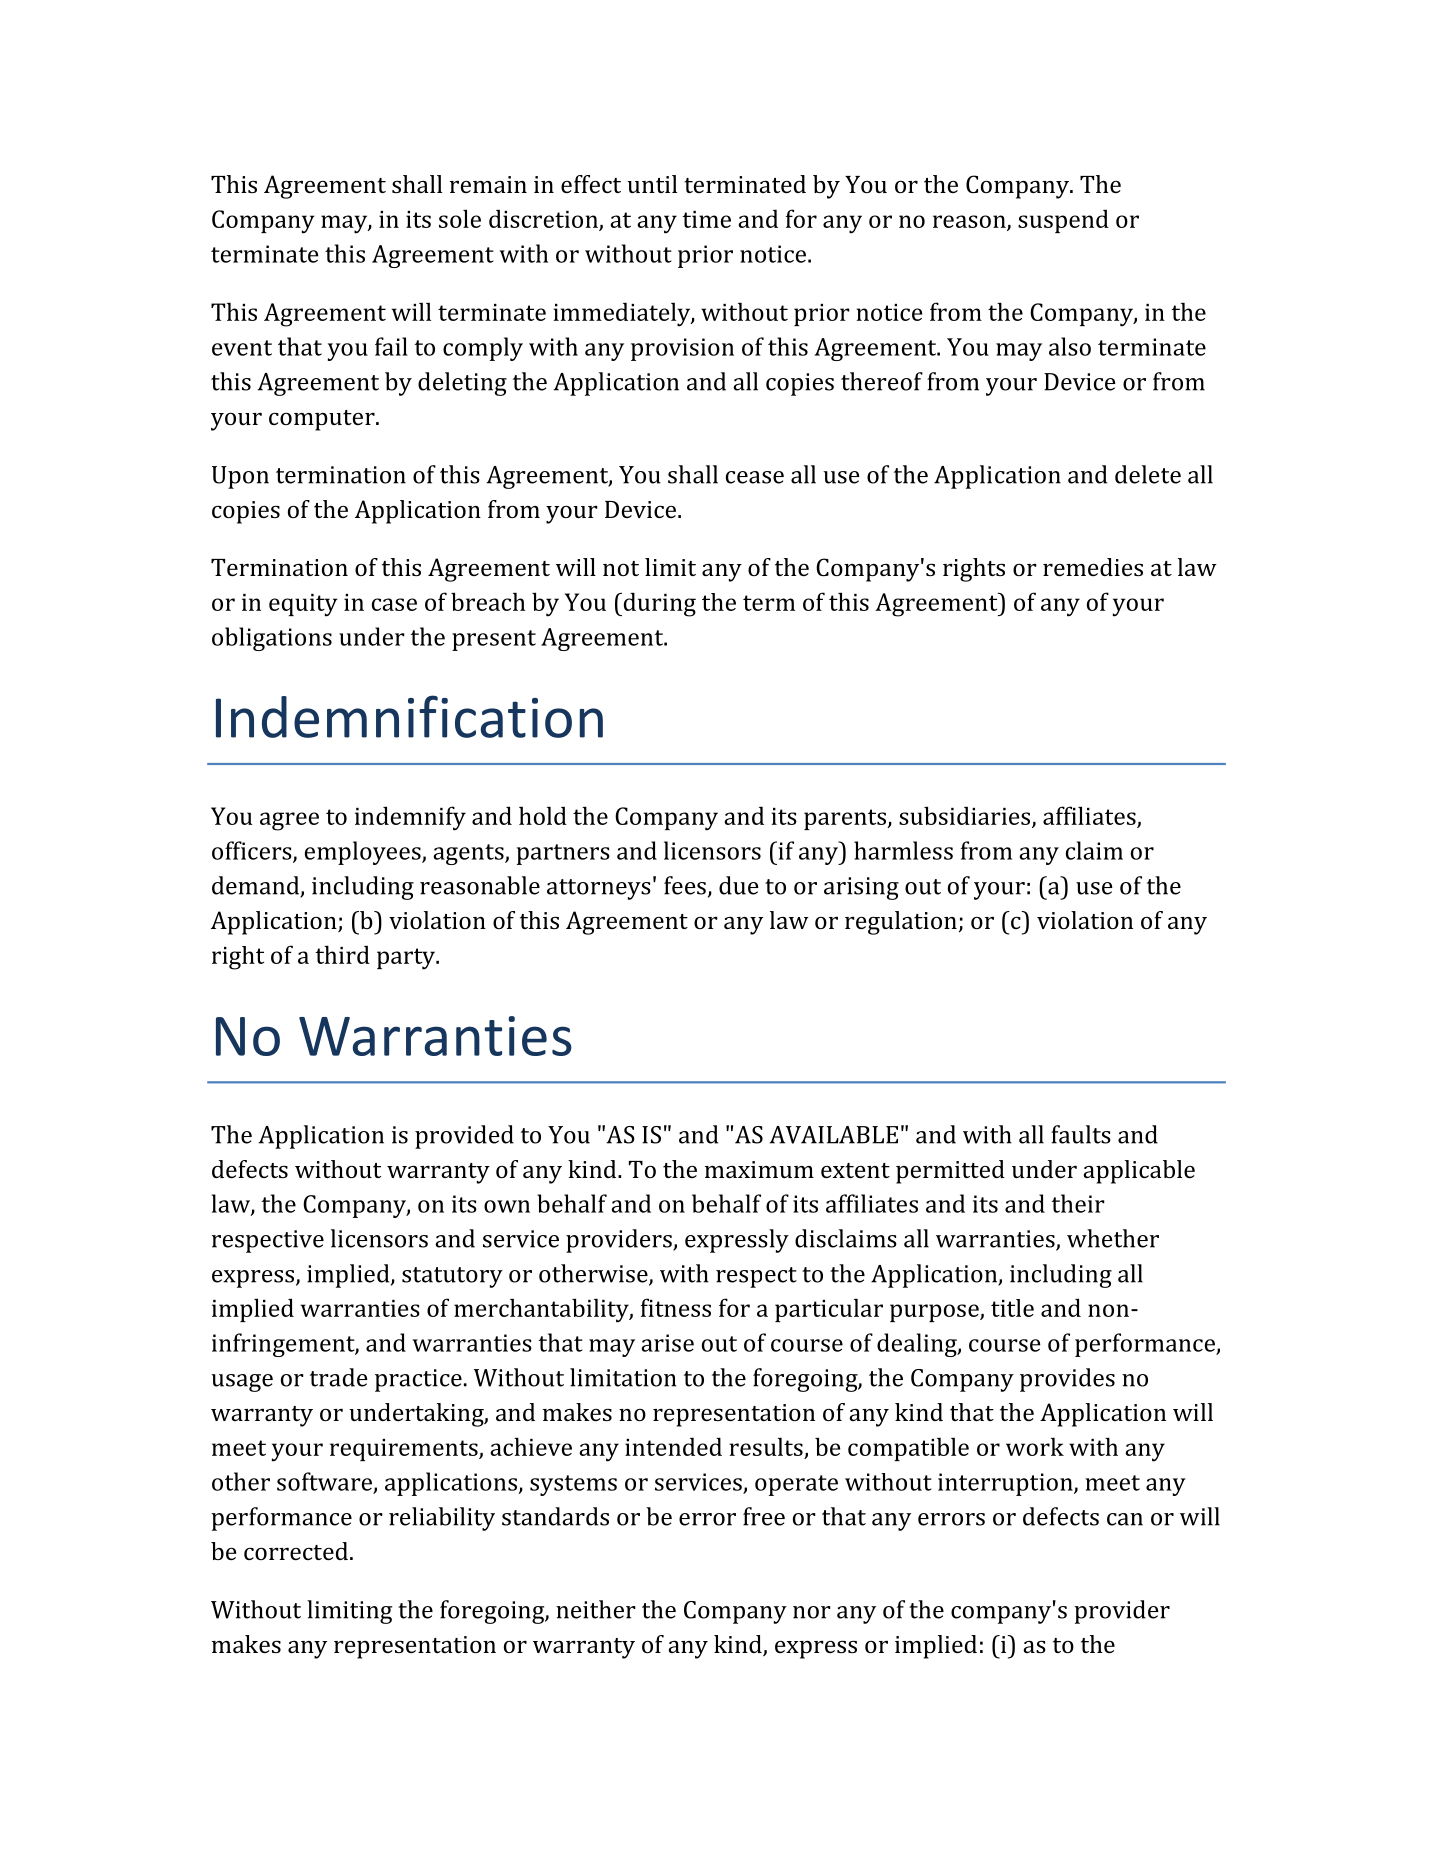 The image size is (1433, 1855). I want to click on corrected, so click(296, 1551).
